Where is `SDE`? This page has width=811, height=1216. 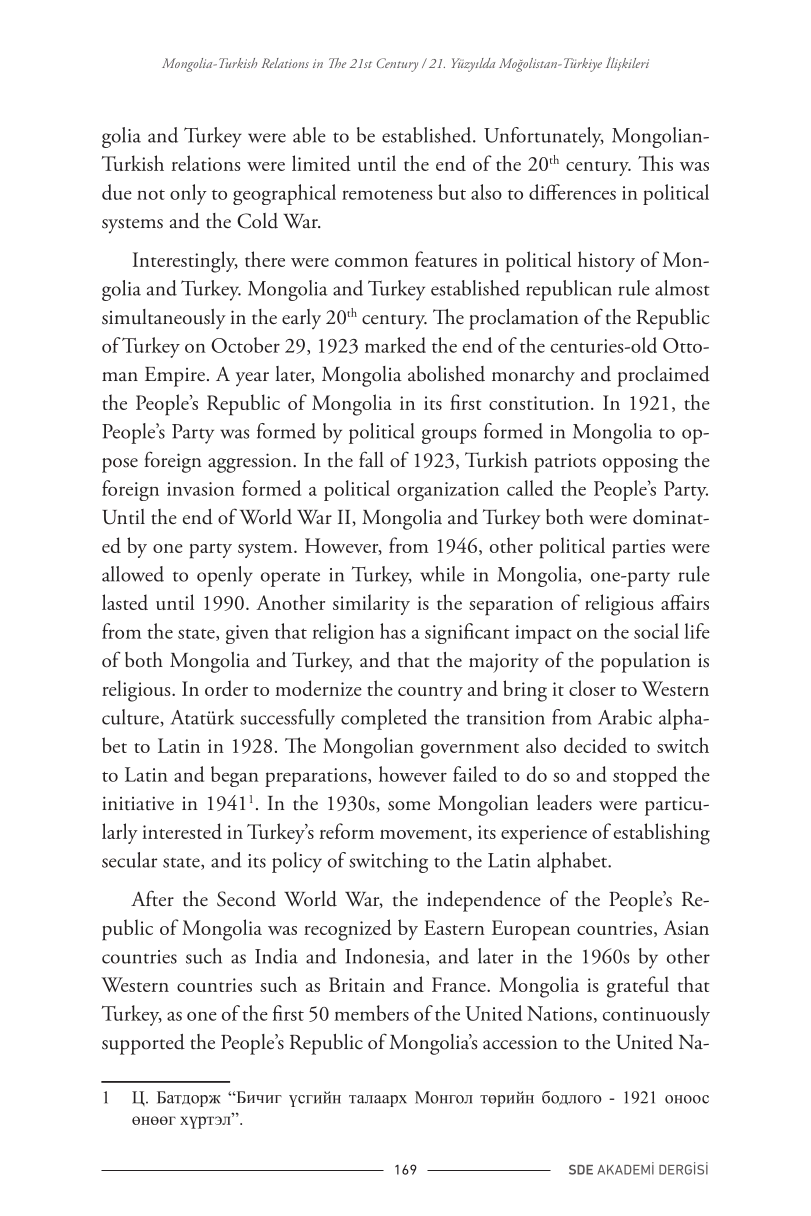 SDE is located at coordinates (581, 1169).
